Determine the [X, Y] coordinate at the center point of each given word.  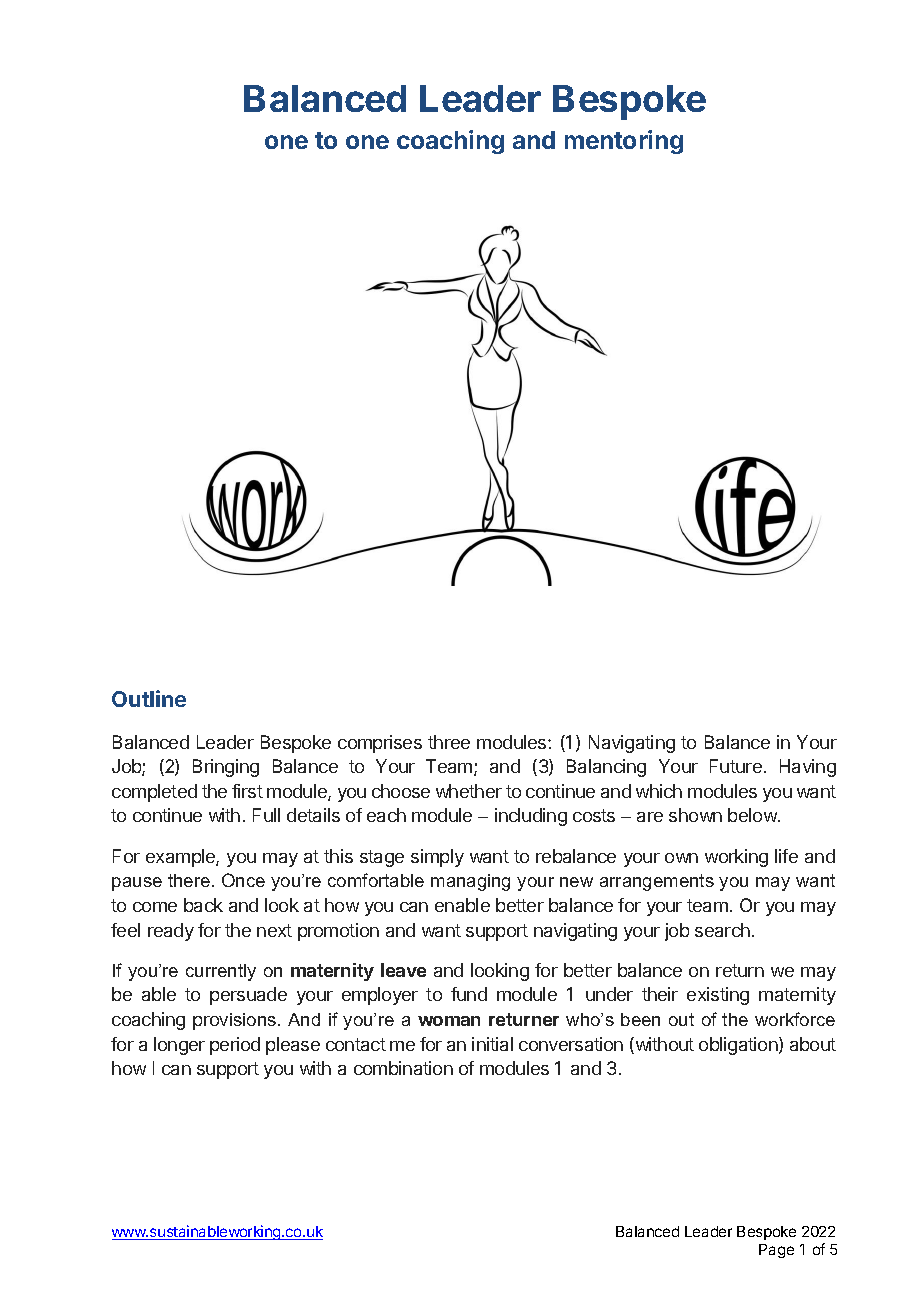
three [449, 742]
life [786, 856]
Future [736, 766]
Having [808, 768]
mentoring [624, 142]
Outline [149, 698]
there [189, 880]
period [235, 1046]
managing [470, 882]
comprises [380, 744]
